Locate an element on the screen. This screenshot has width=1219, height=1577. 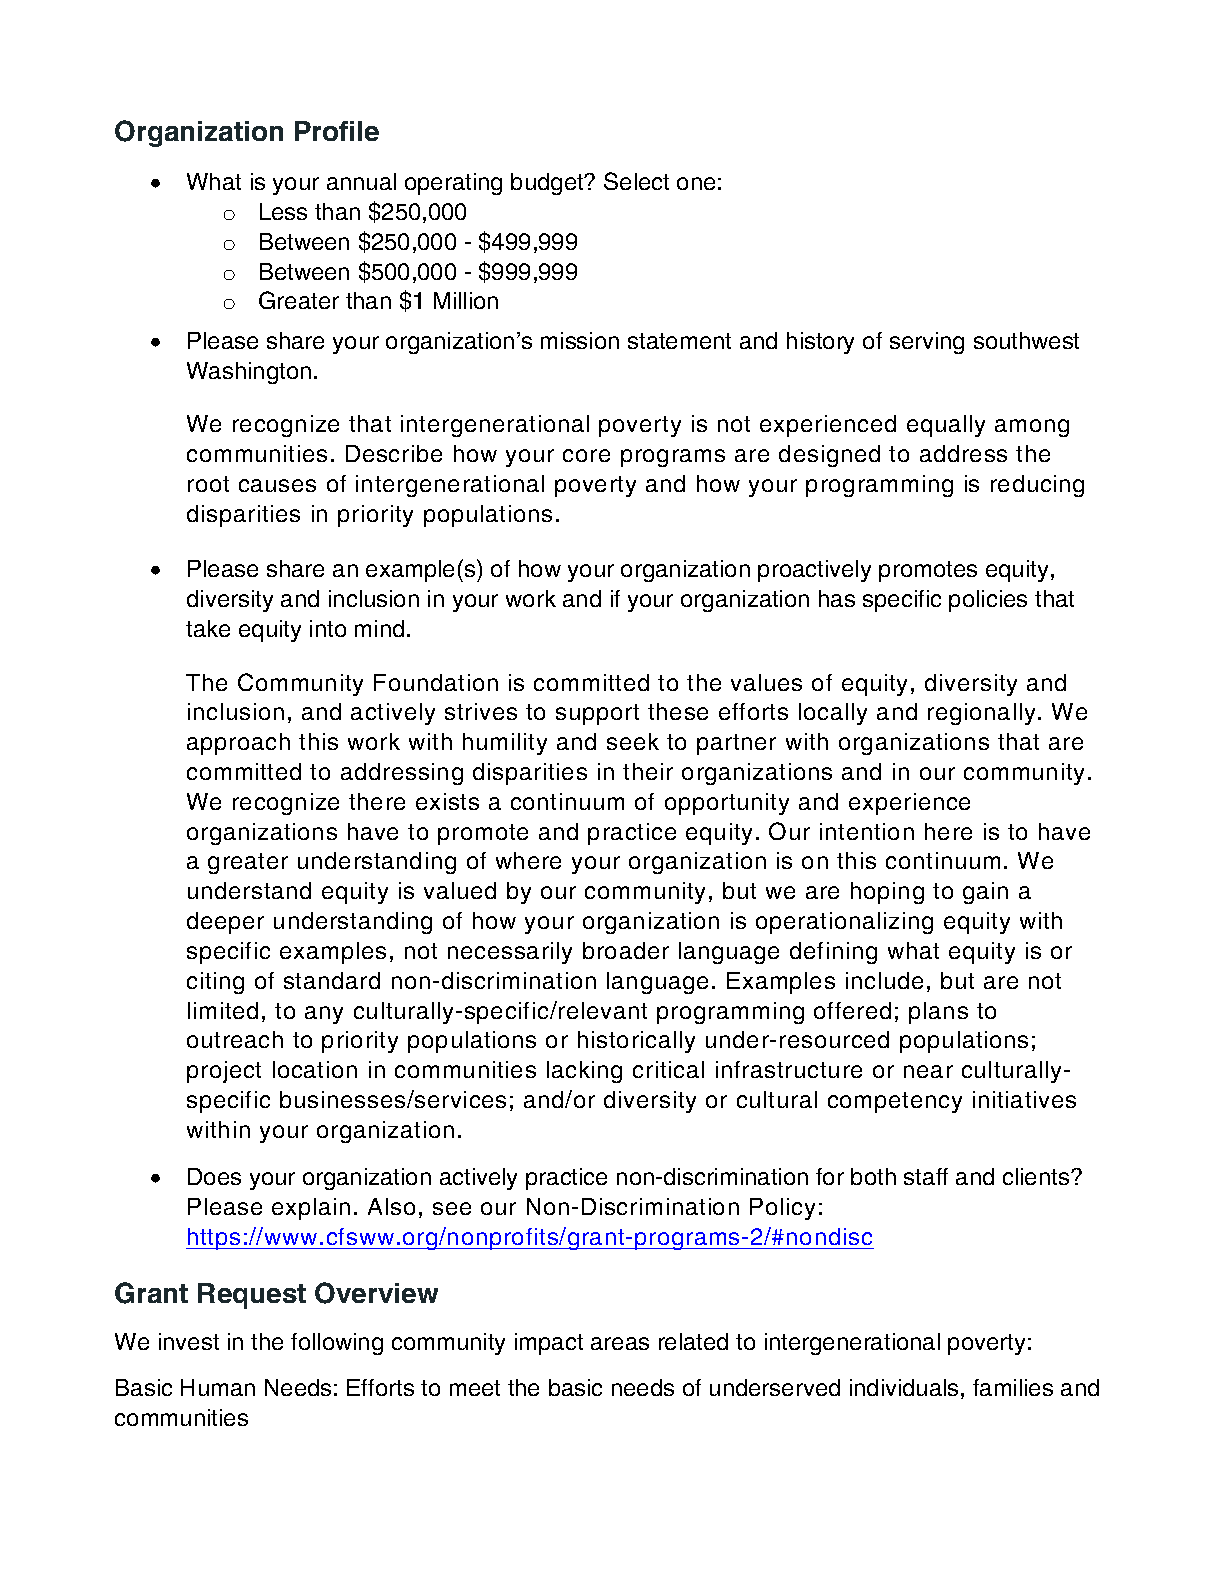
Select is located at coordinates (636, 181).
